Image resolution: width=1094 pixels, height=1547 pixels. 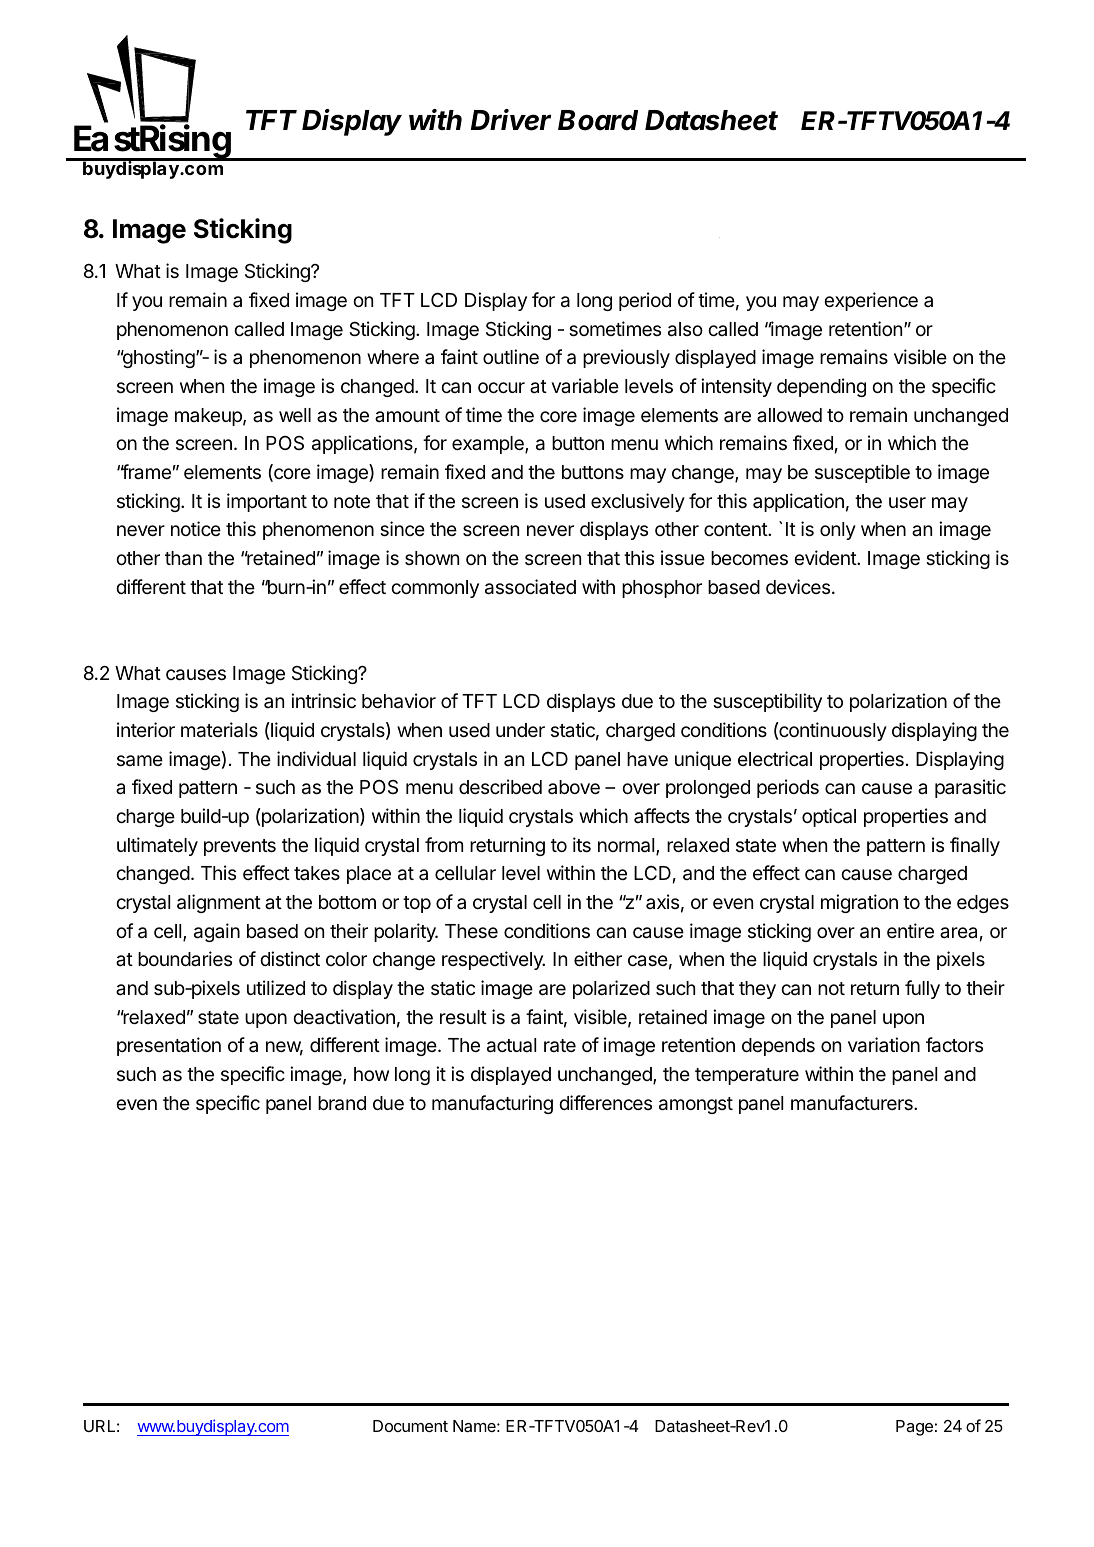 What do you see at coordinates (829, 817) in the screenshot?
I see `optical` at bounding box center [829, 817].
